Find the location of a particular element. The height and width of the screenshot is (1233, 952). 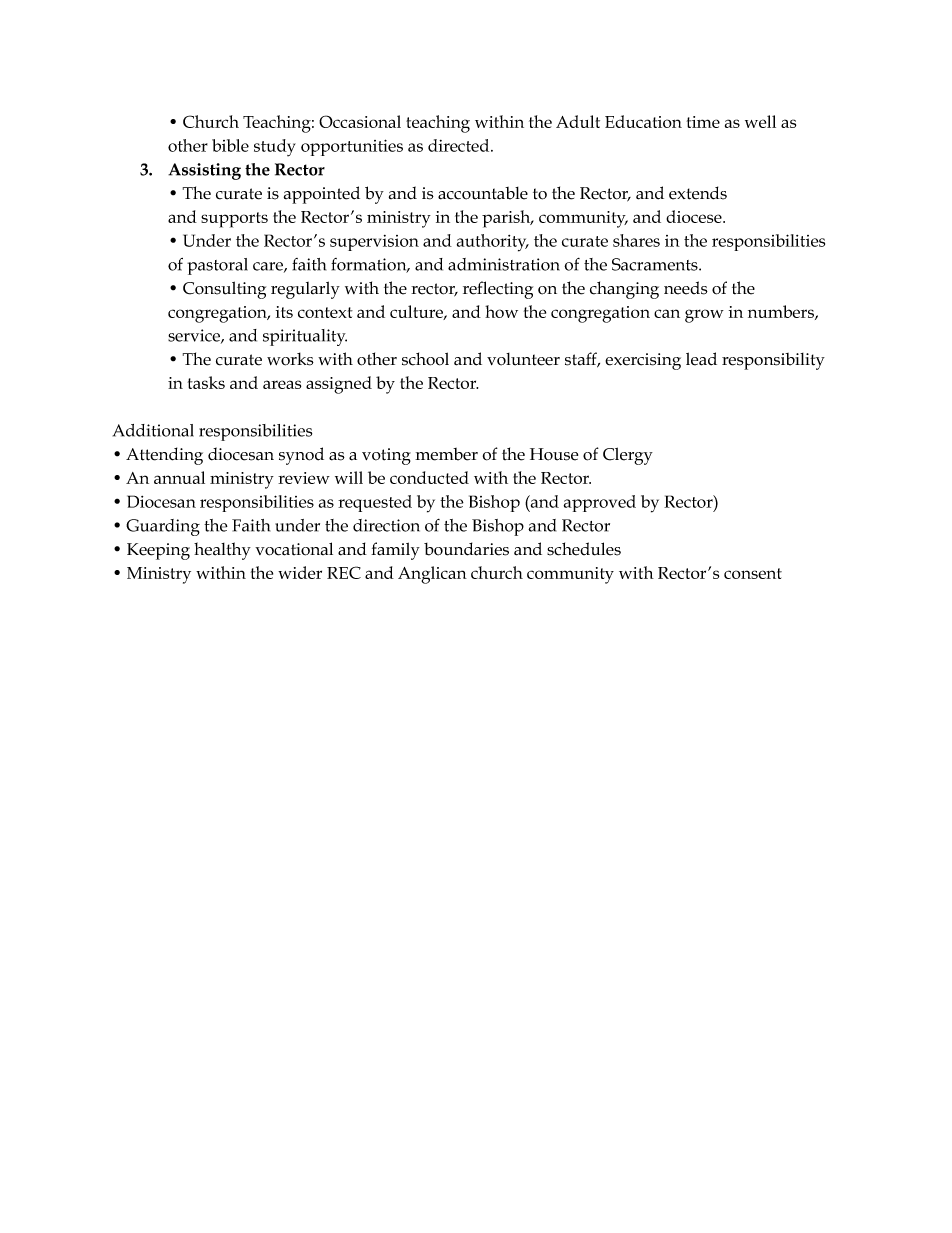

authority is located at coordinates (493, 243).
